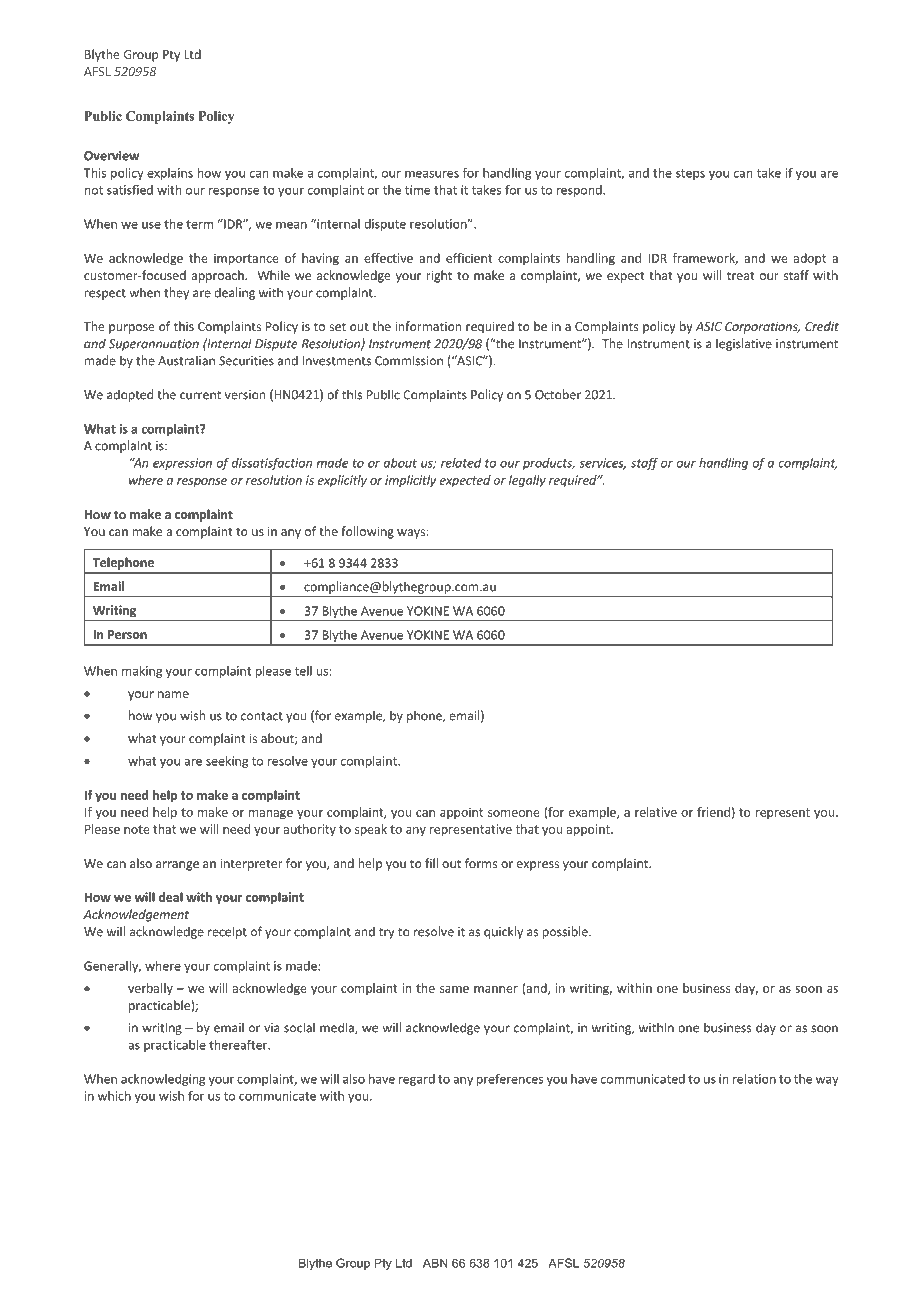 This image has width=924, height=1308. I want to click on which, so click(114, 1096).
